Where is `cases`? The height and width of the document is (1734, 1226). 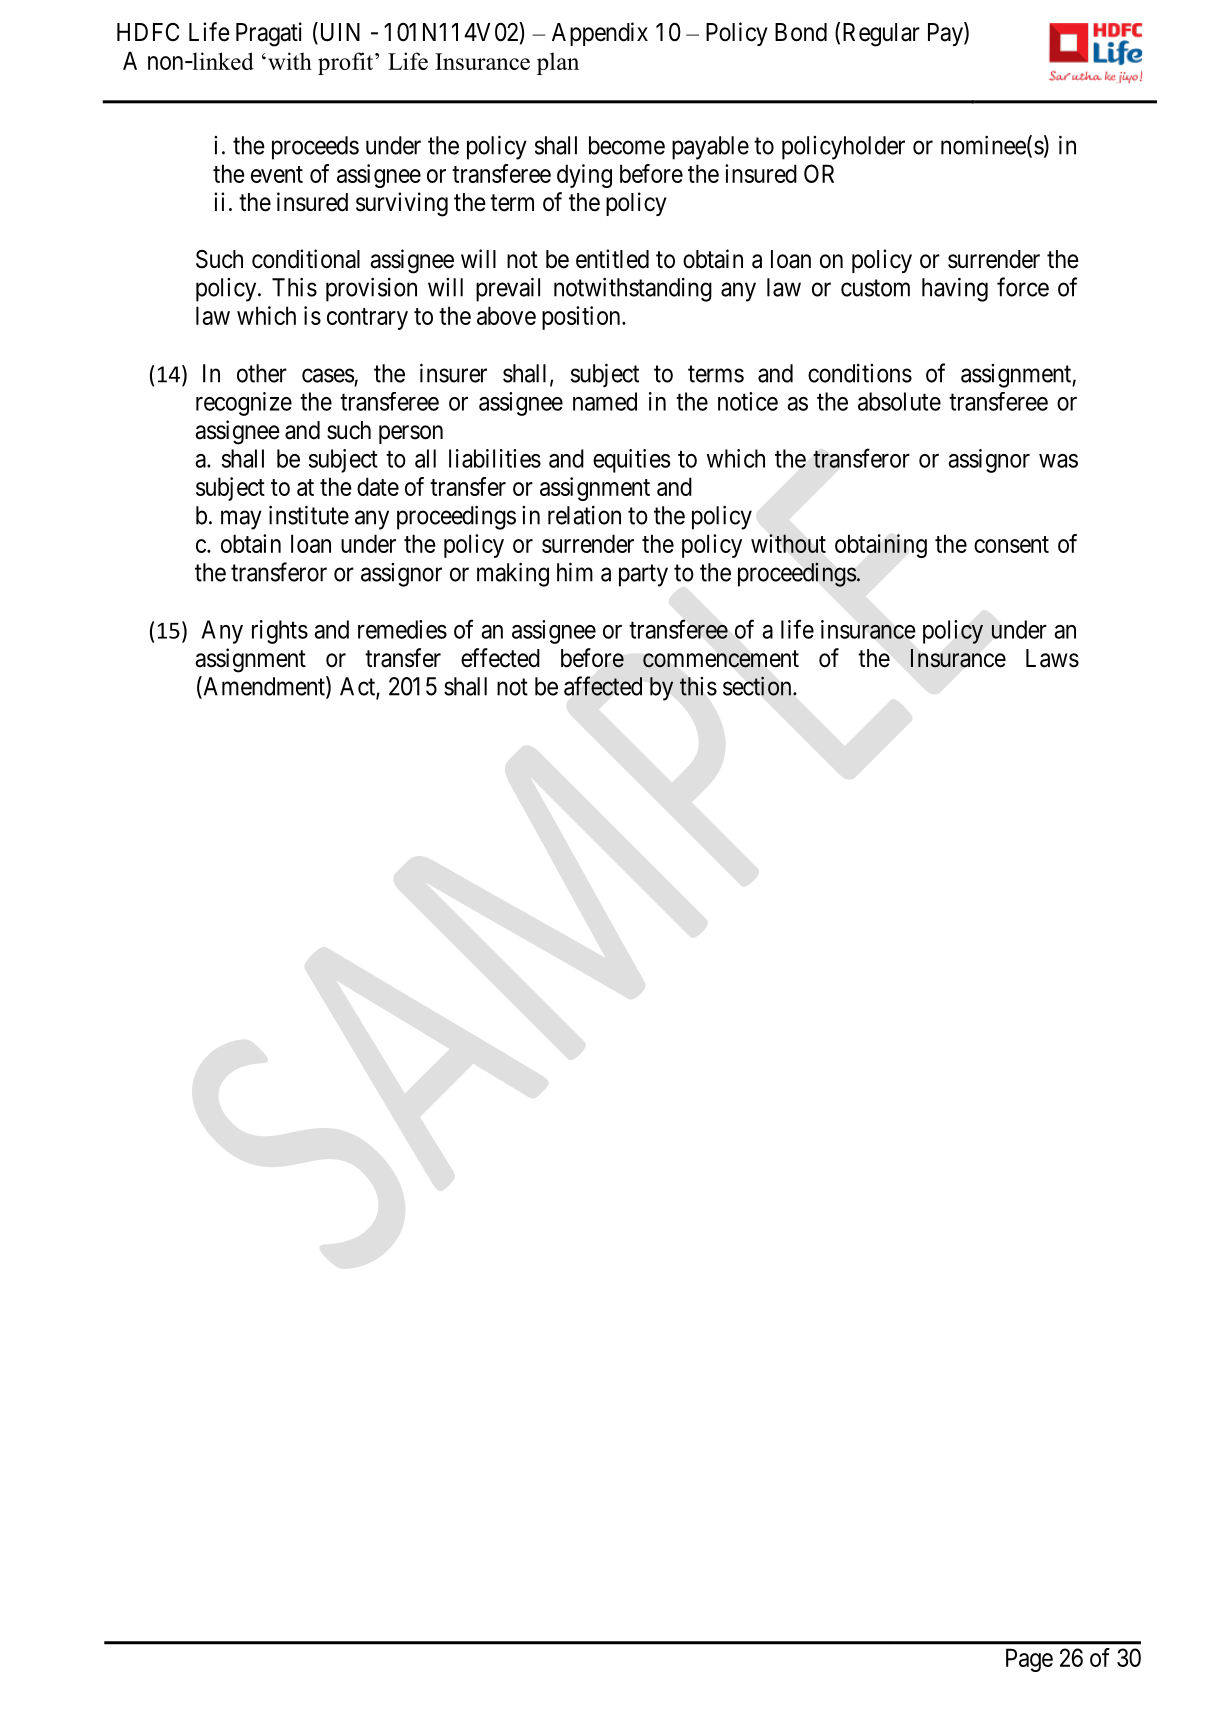 cases is located at coordinates (328, 375).
